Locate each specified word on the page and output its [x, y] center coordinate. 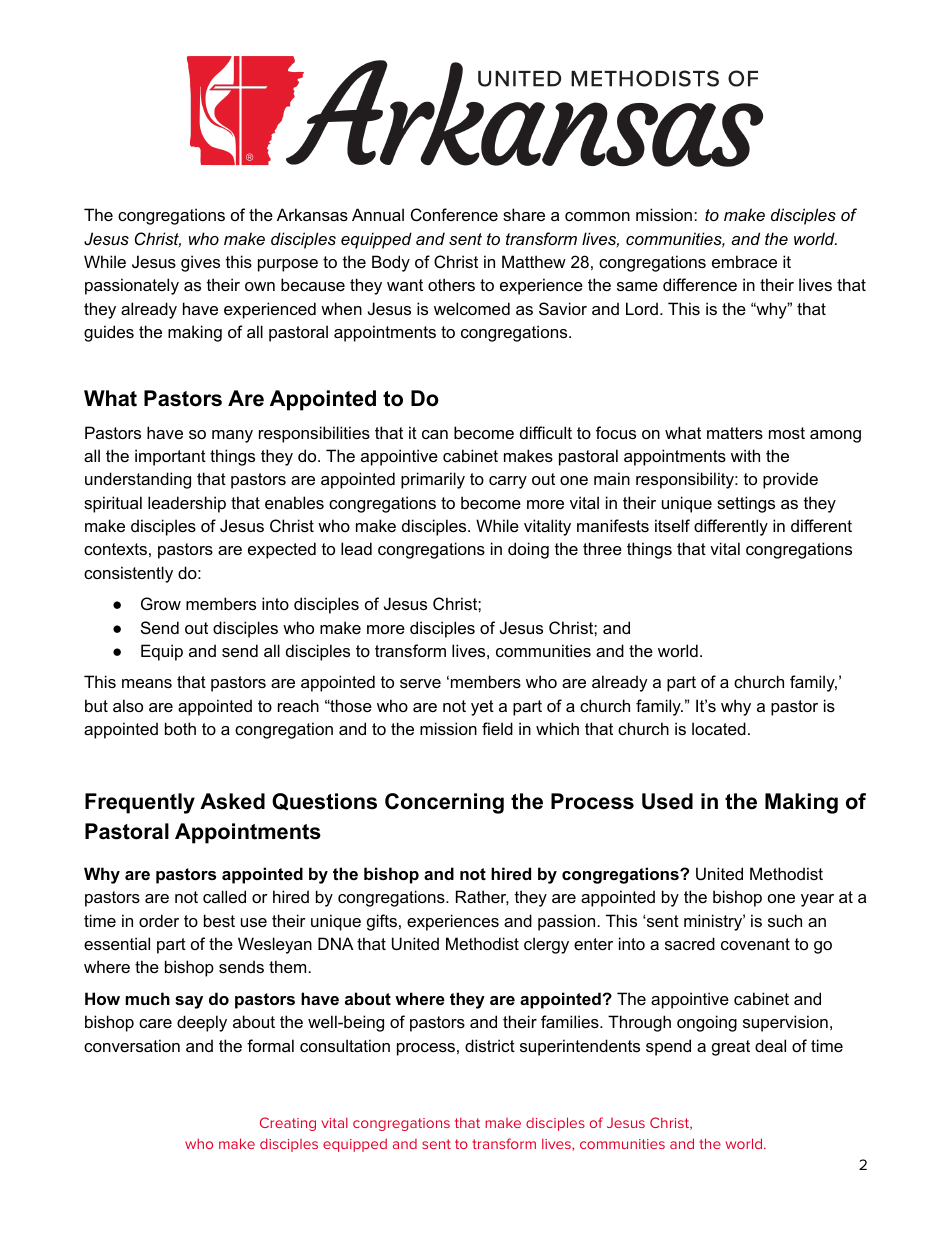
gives [200, 263]
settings [746, 504]
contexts [115, 549]
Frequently [140, 803]
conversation [132, 1045]
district [490, 1045]
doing [528, 550]
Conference [454, 214]
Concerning [444, 803]
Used [667, 801]
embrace [744, 261]
